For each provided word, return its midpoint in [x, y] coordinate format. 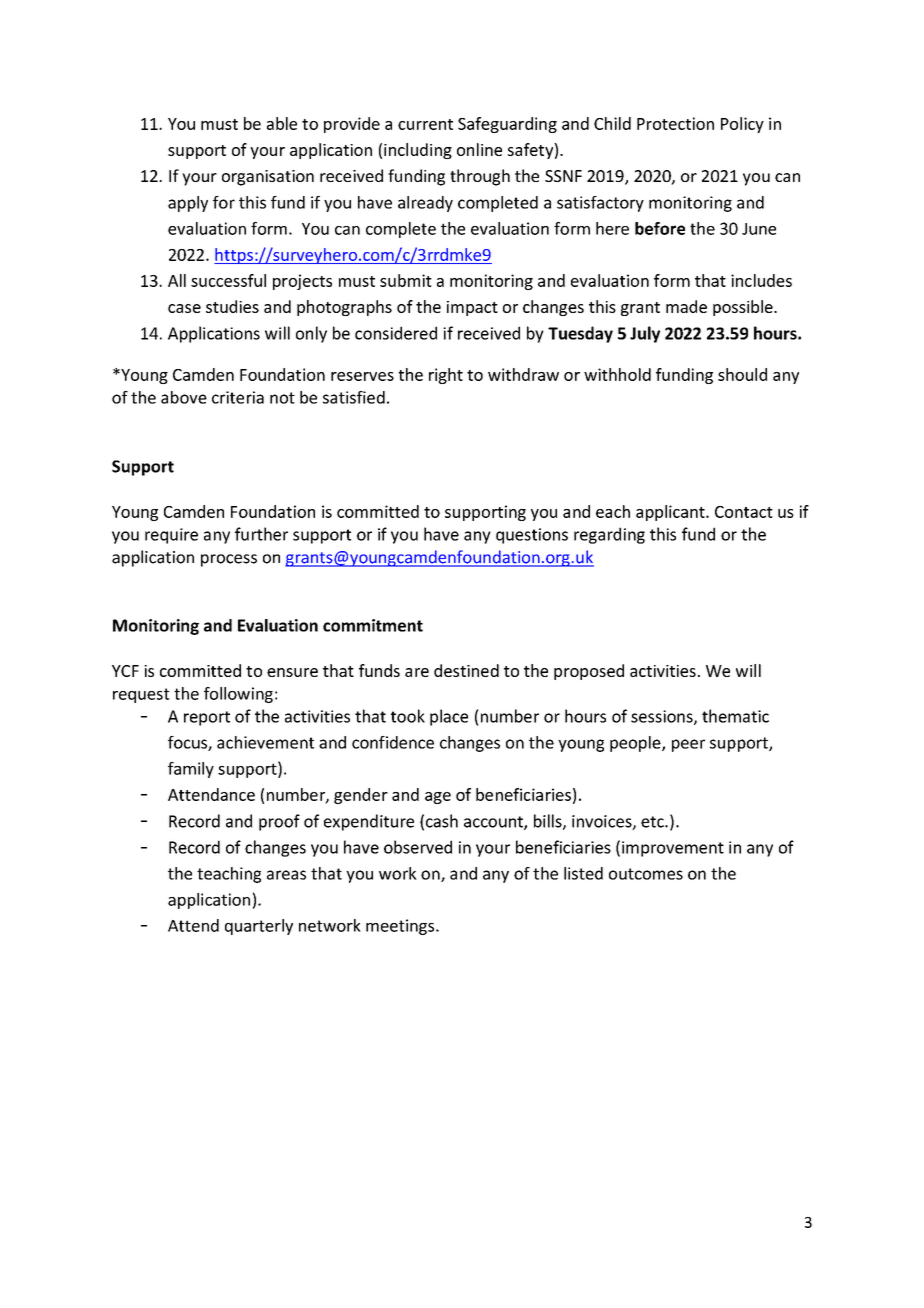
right [446, 376]
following [238, 695]
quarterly [259, 927]
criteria [238, 397]
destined [466, 670]
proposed [589, 672]
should [742, 374]
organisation [268, 178]
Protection [675, 123]
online [479, 149]
